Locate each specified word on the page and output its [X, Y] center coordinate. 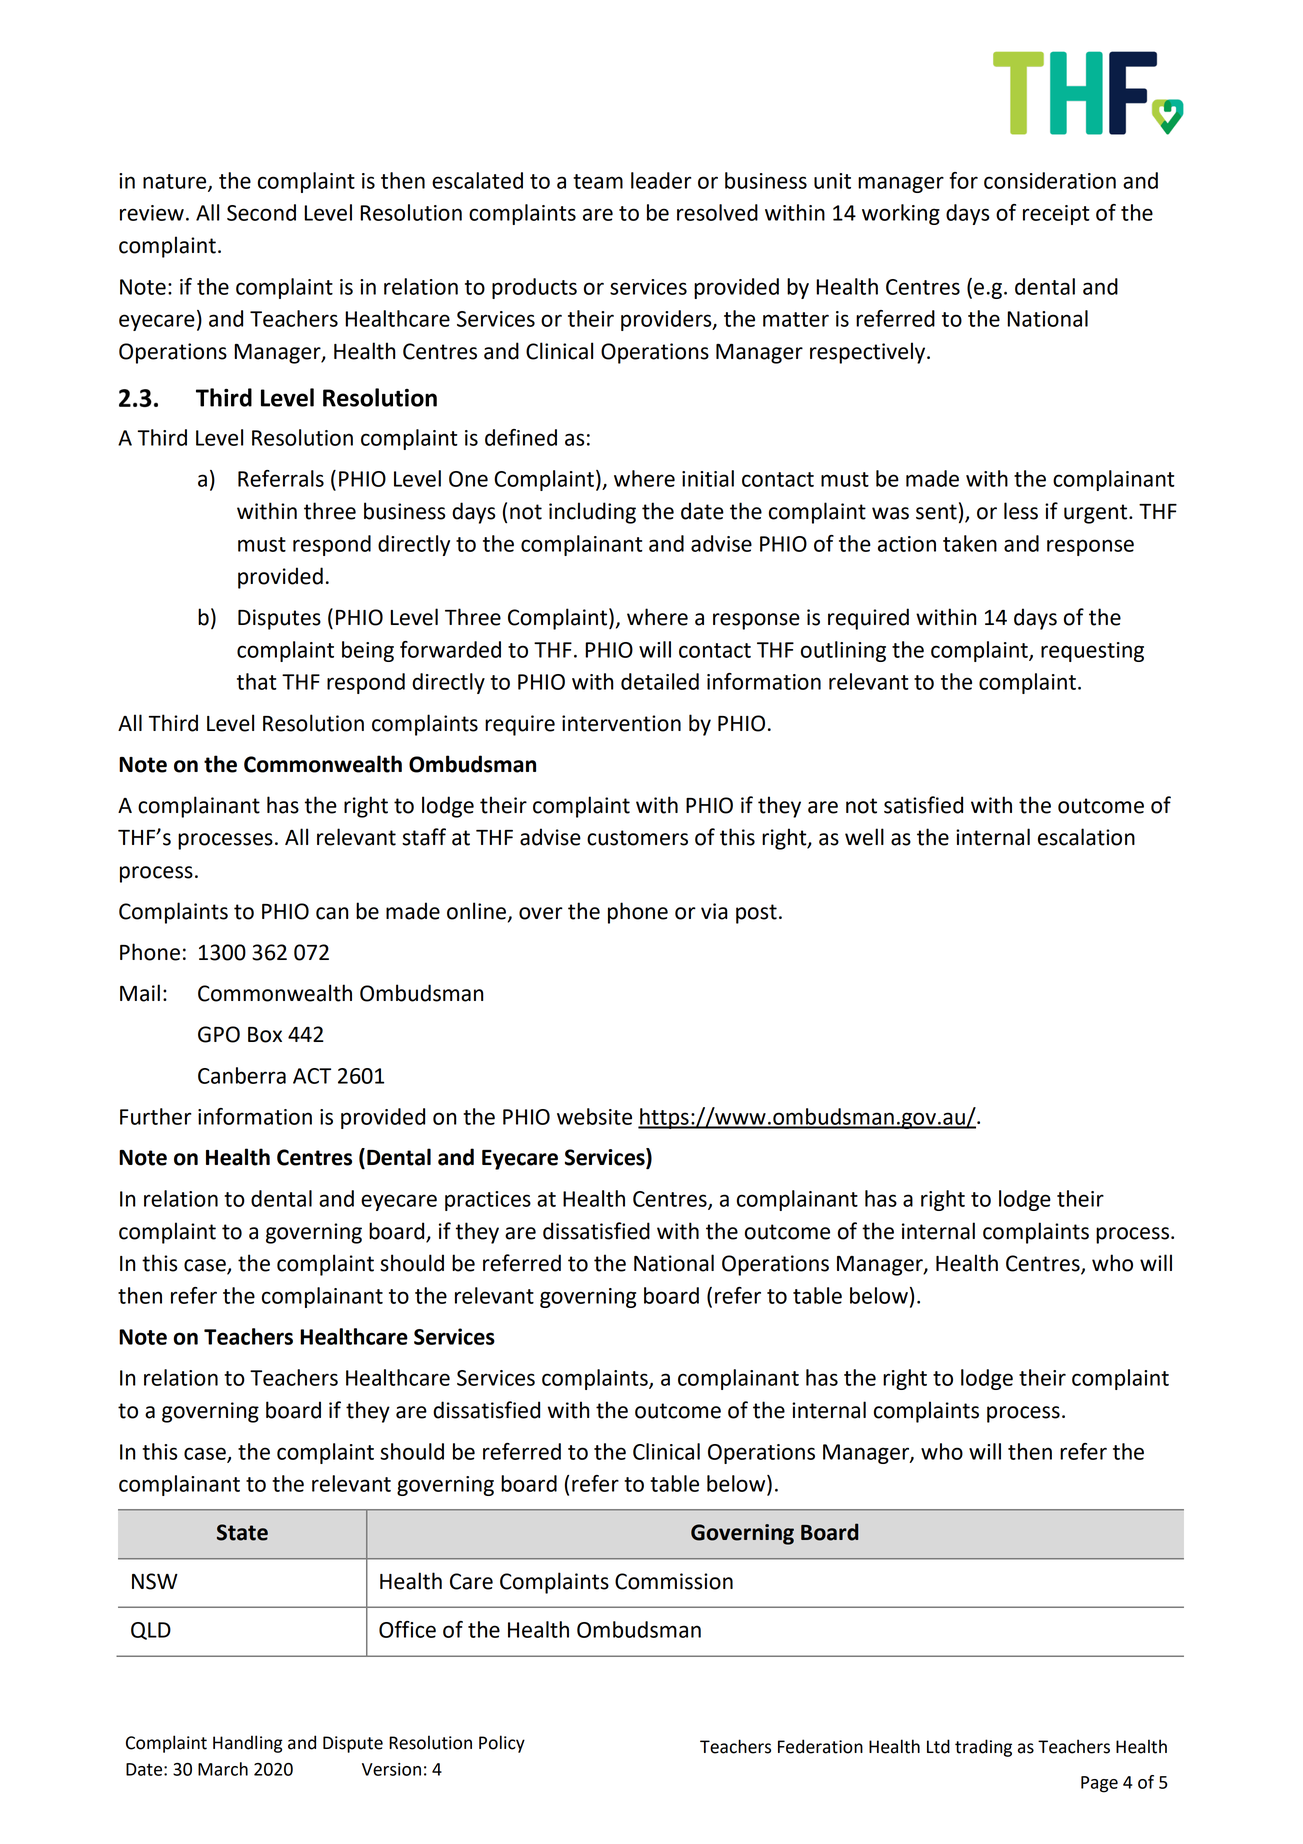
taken [970, 543]
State [242, 1532]
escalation [1086, 837]
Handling [248, 1744]
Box [265, 1035]
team [598, 181]
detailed [660, 681]
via [714, 911]
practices [488, 1201]
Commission [674, 1581]
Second [261, 212]
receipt [1056, 215]
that [257, 681]
